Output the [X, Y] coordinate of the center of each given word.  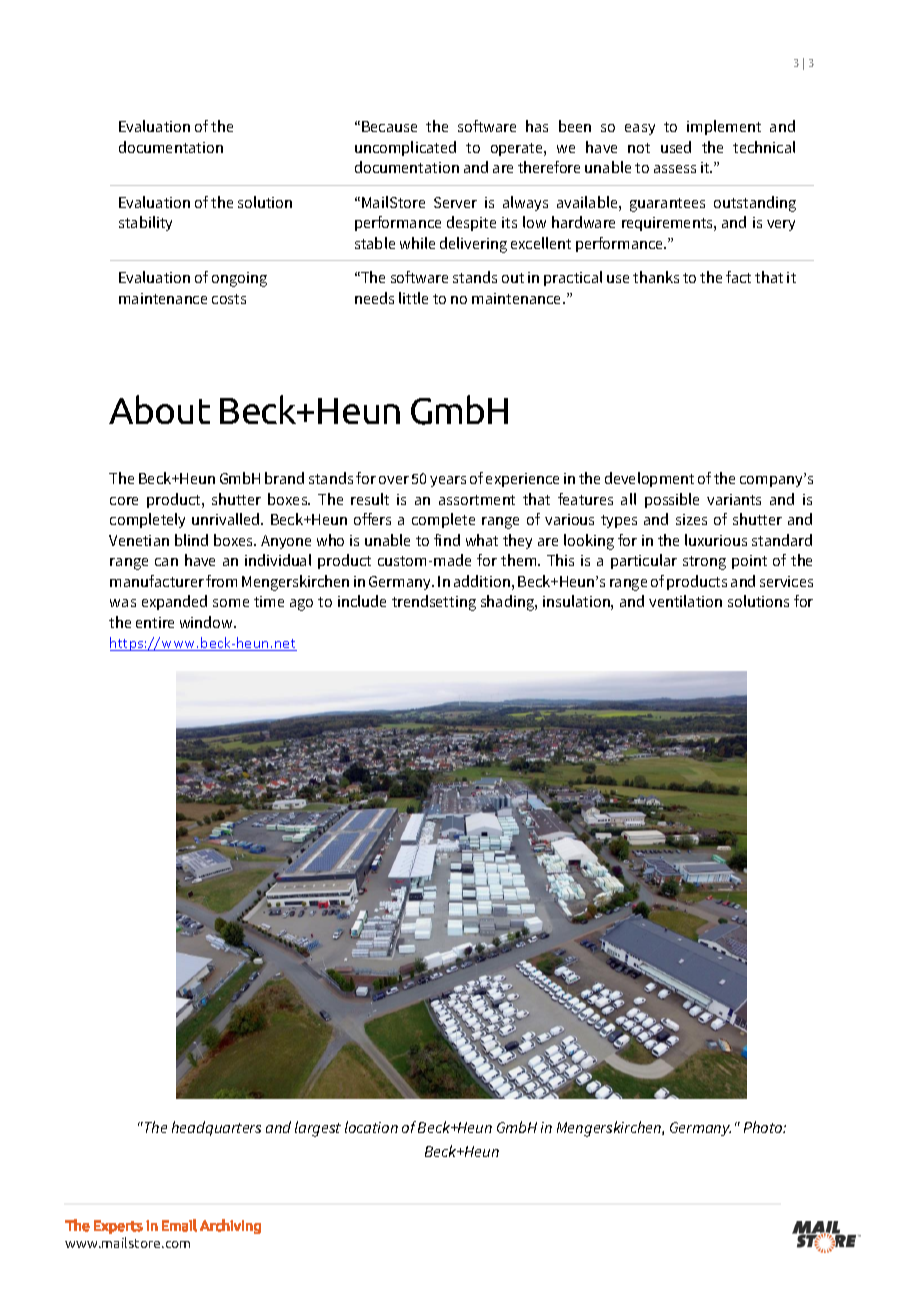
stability [145, 223]
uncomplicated [405, 148]
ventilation [685, 601]
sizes [691, 519]
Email [179, 1225]
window [208, 622]
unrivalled [227, 519]
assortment [477, 500]
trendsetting [434, 603]
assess [675, 169]
